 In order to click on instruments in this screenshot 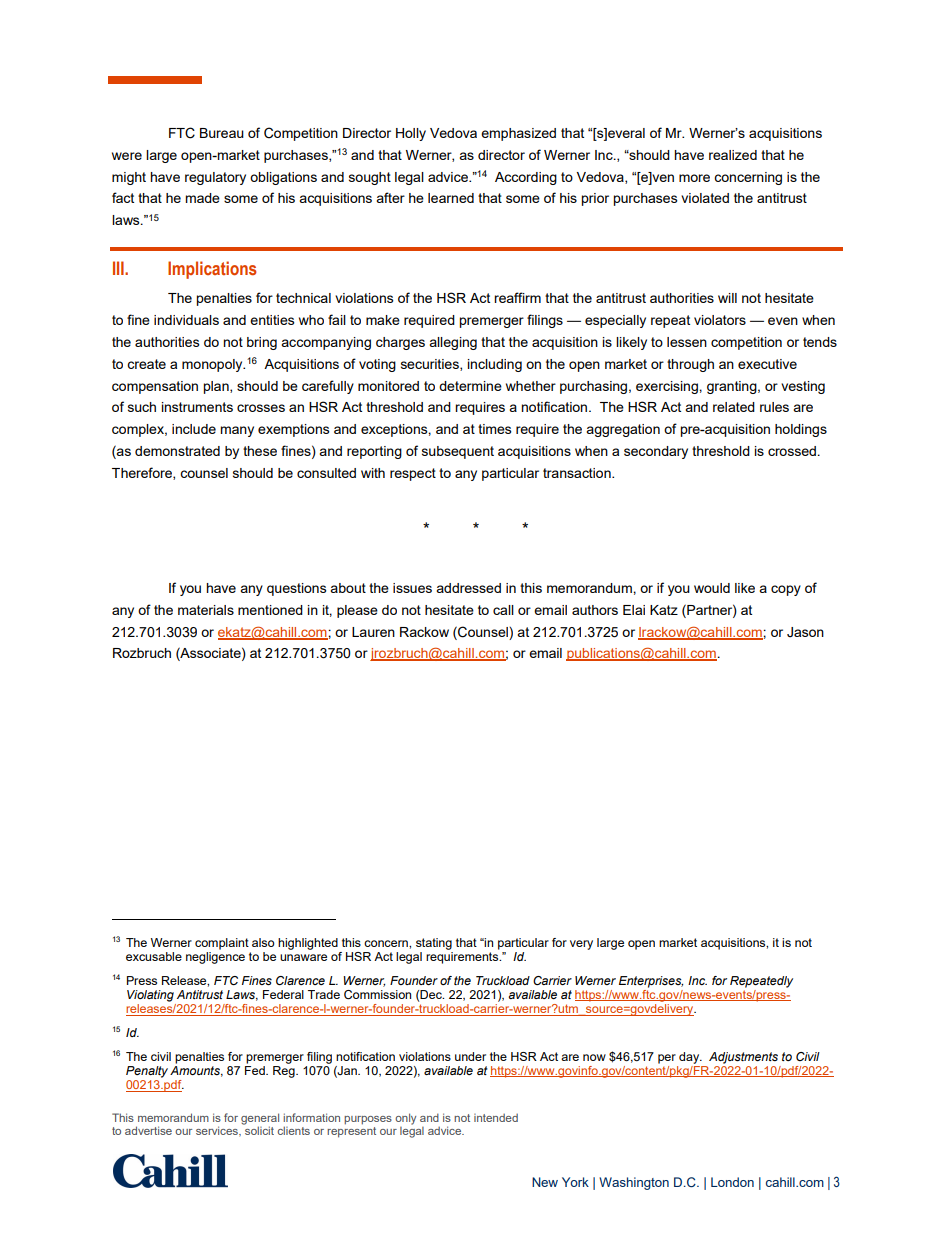, I will do `click(197, 407)`.
